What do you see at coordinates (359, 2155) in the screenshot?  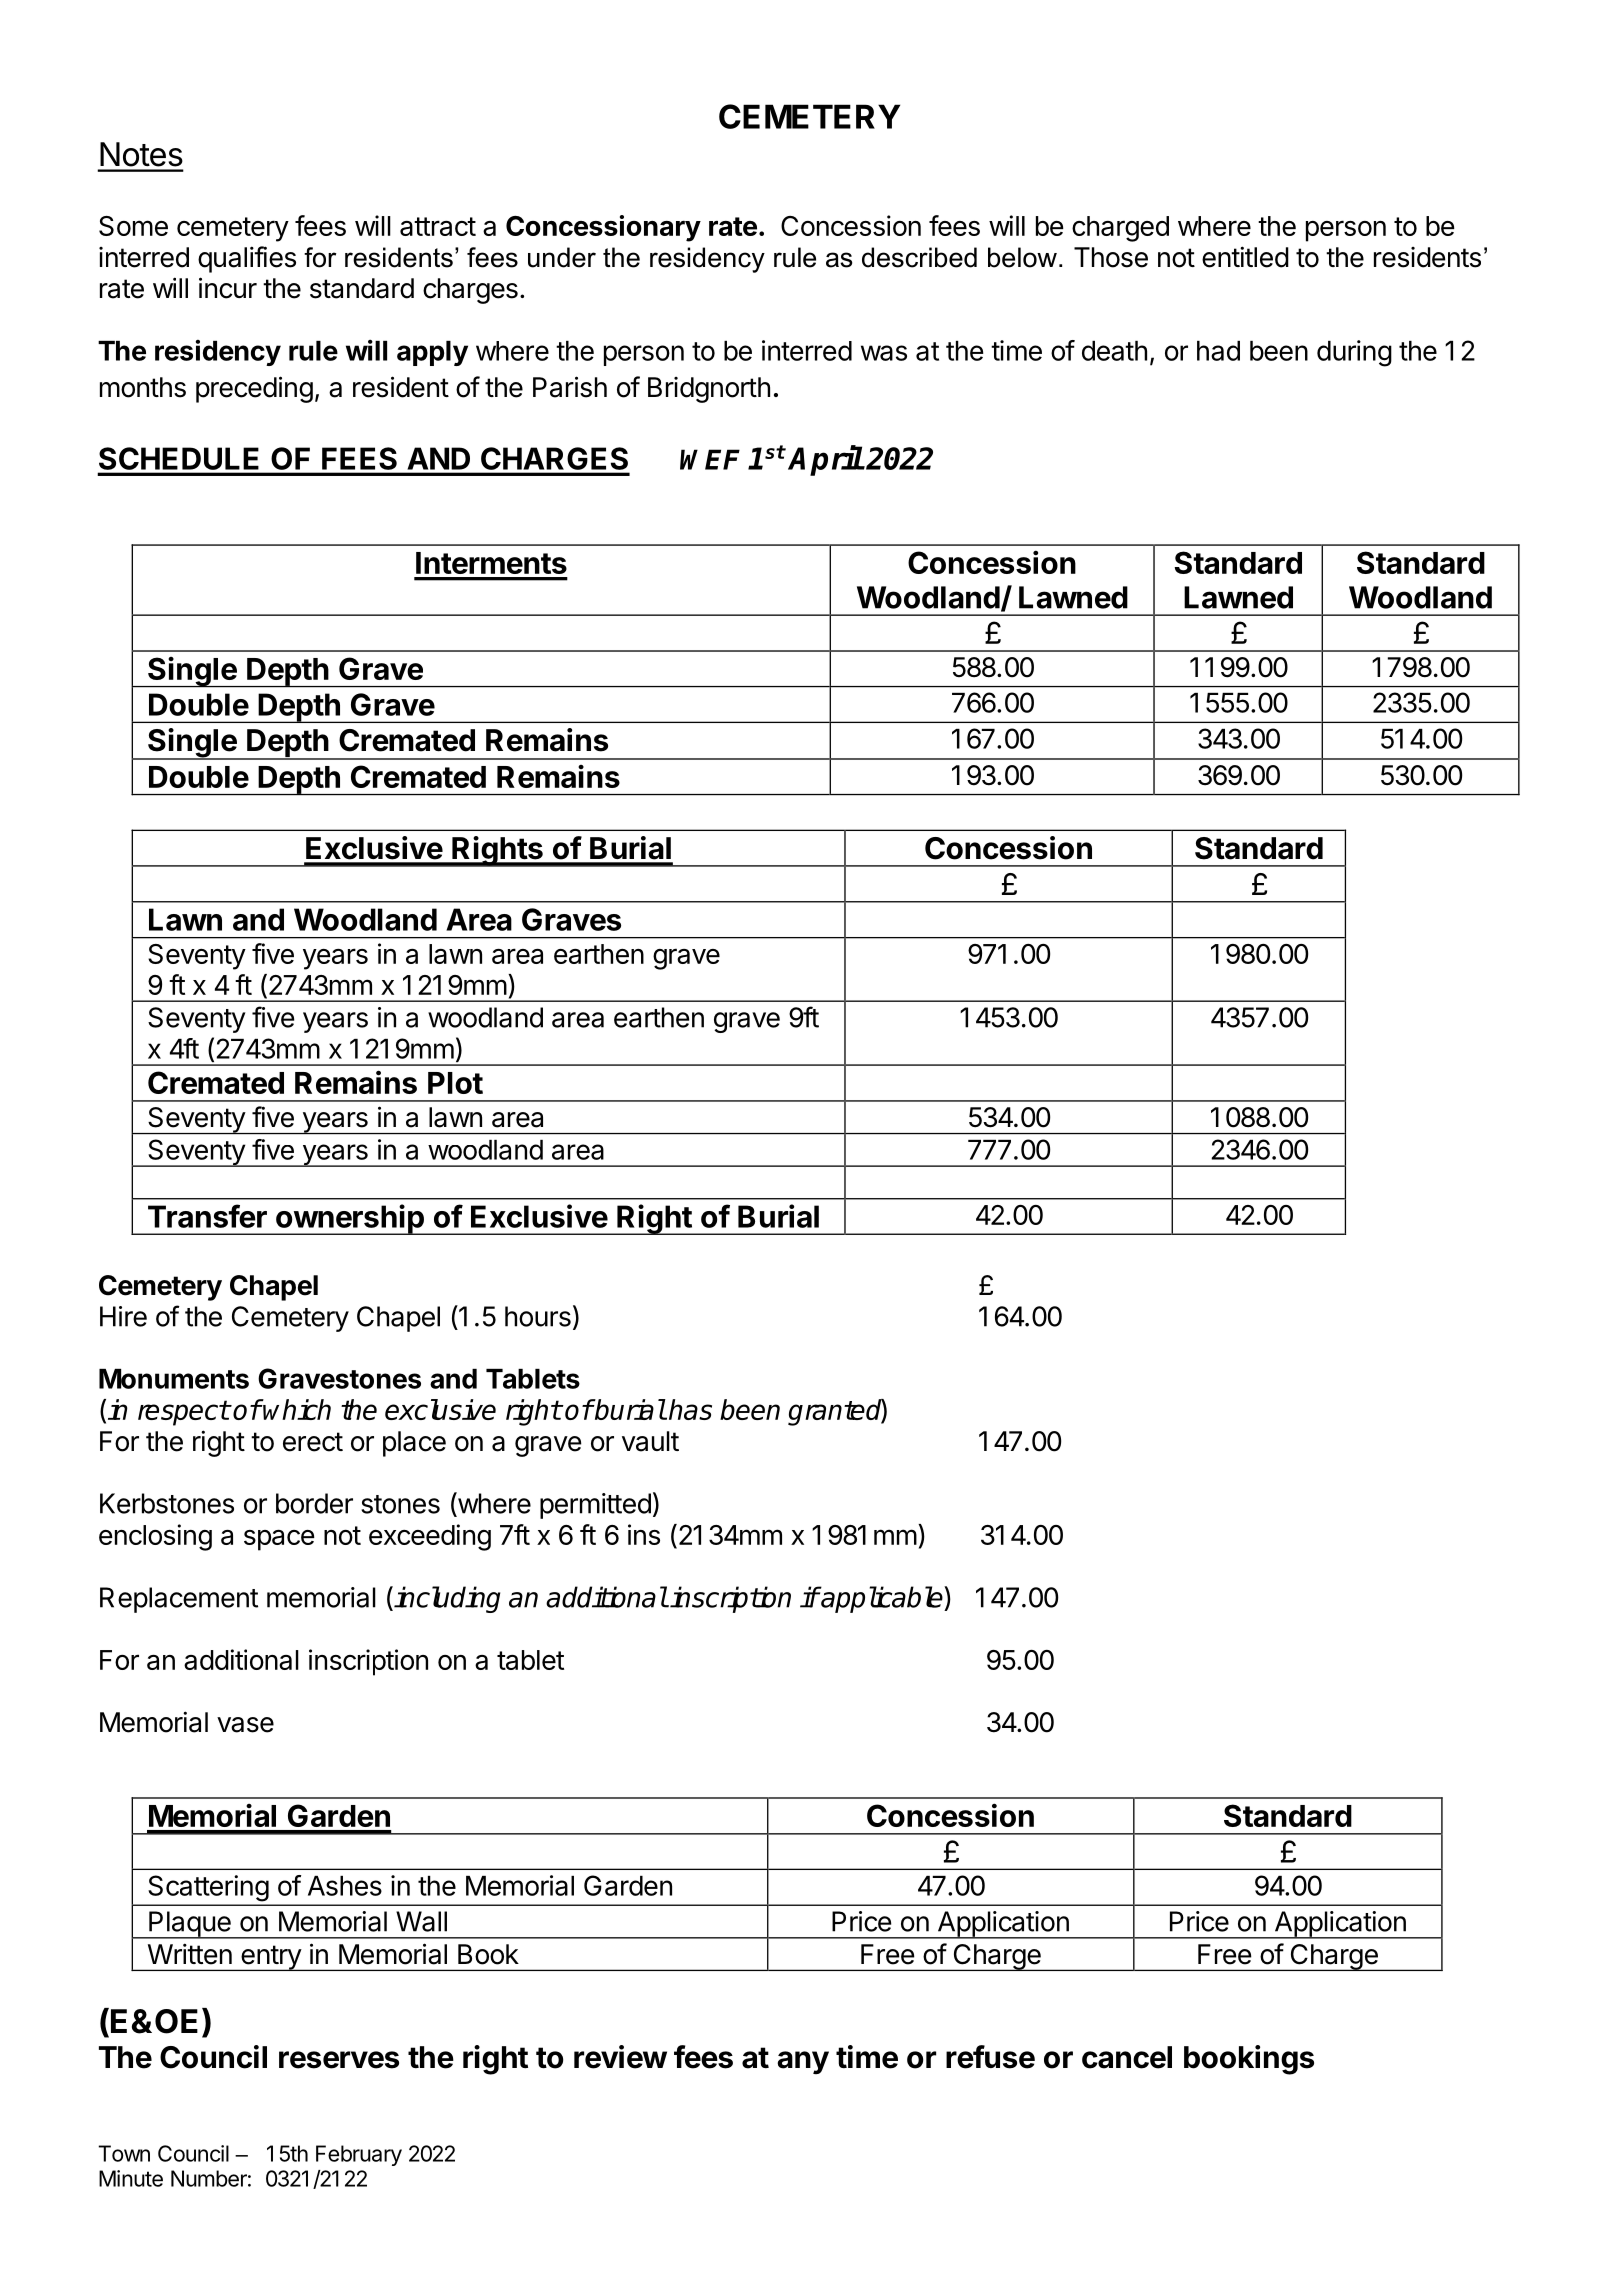 I see `February` at bounding box center [359, 2155].
